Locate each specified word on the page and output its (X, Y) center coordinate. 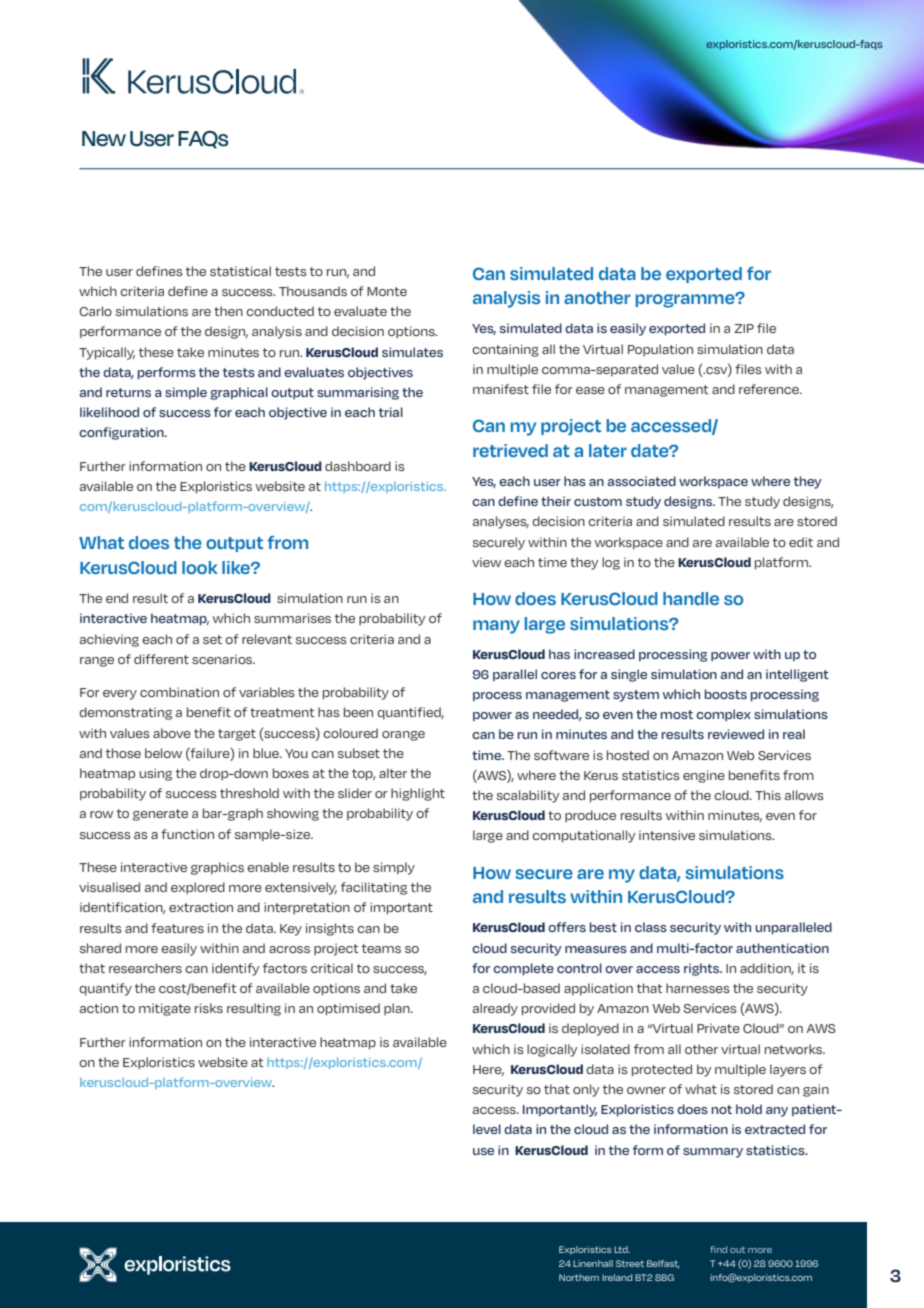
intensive (667, 835)
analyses (501, 522)
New (104, 139)
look (200, 567)
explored (198, 888)
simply (394, 868)
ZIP (744, 328)
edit (801, 542)
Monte (387, 291)
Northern (579, 1277)
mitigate (165, 1009)
